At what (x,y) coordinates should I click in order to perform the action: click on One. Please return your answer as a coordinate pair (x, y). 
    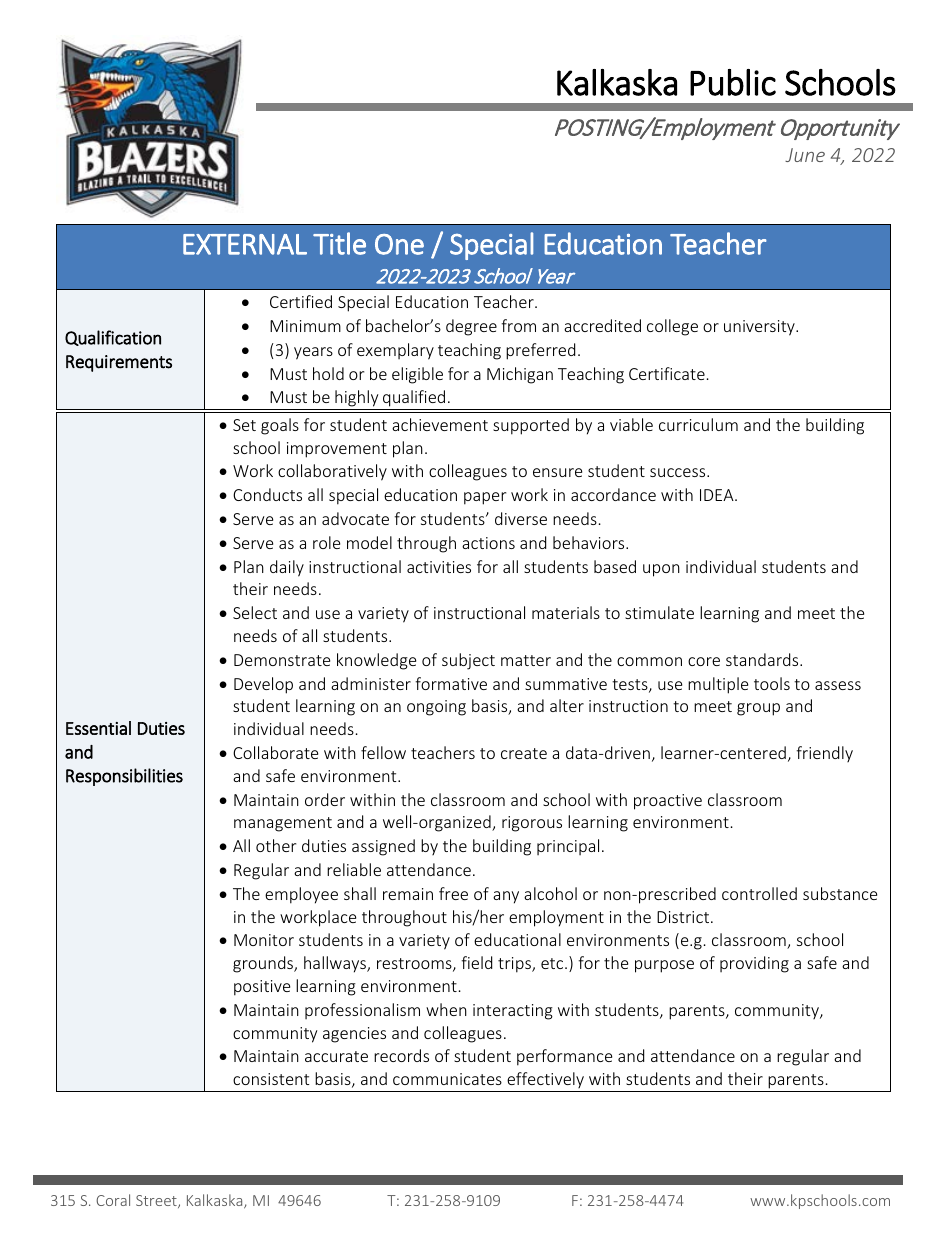
    Looking at the image, I should click on (399, 244).
